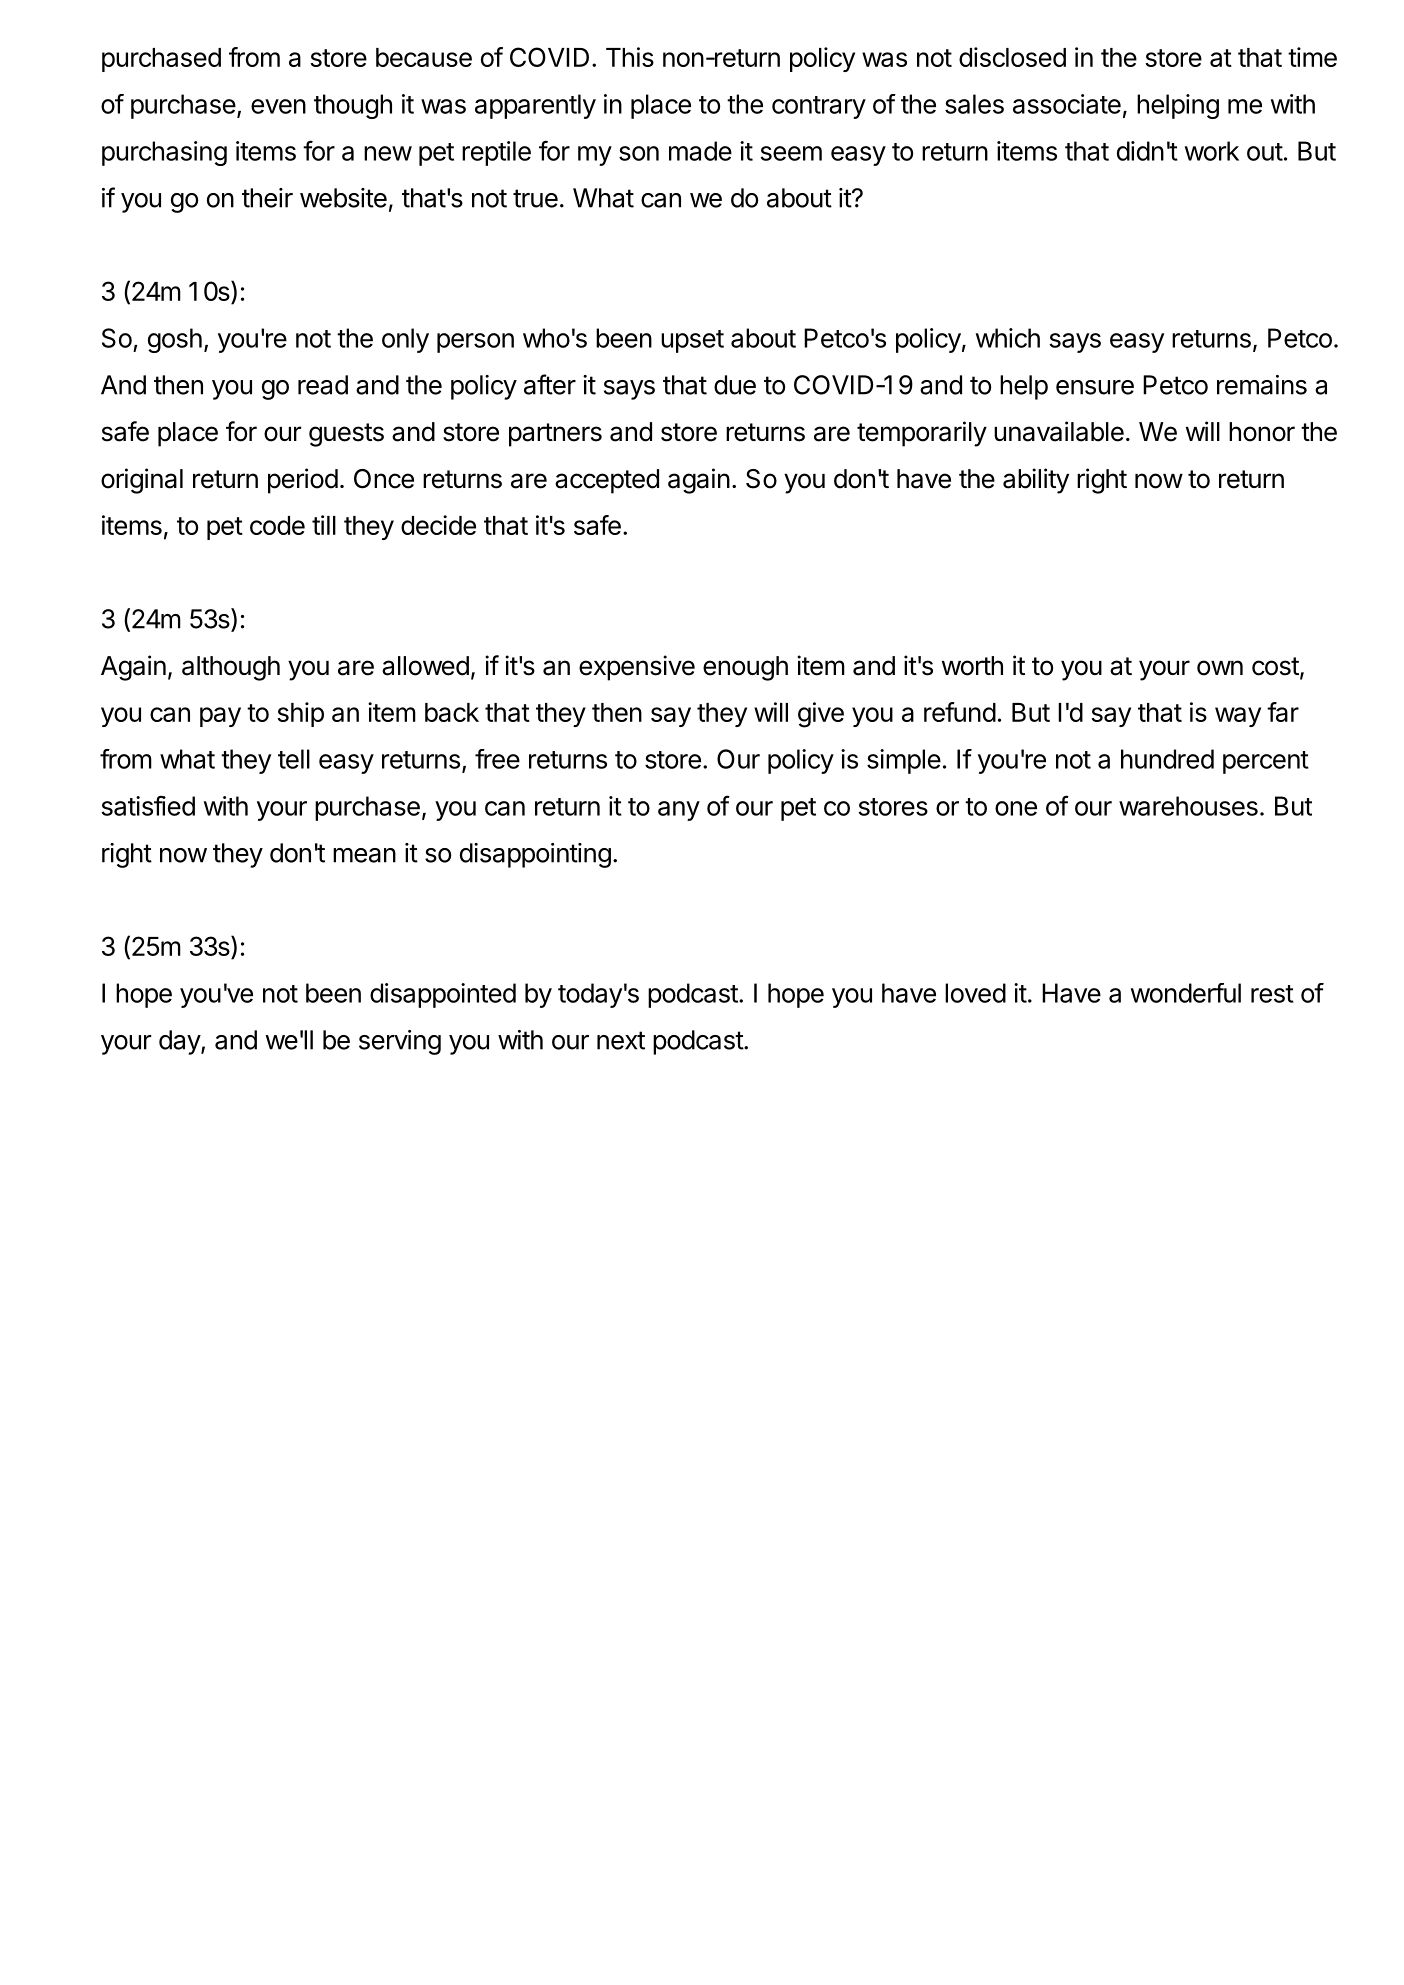  Describe the element at coordinates (175, 340) in the screenshot. I see `gosh` at that location.
